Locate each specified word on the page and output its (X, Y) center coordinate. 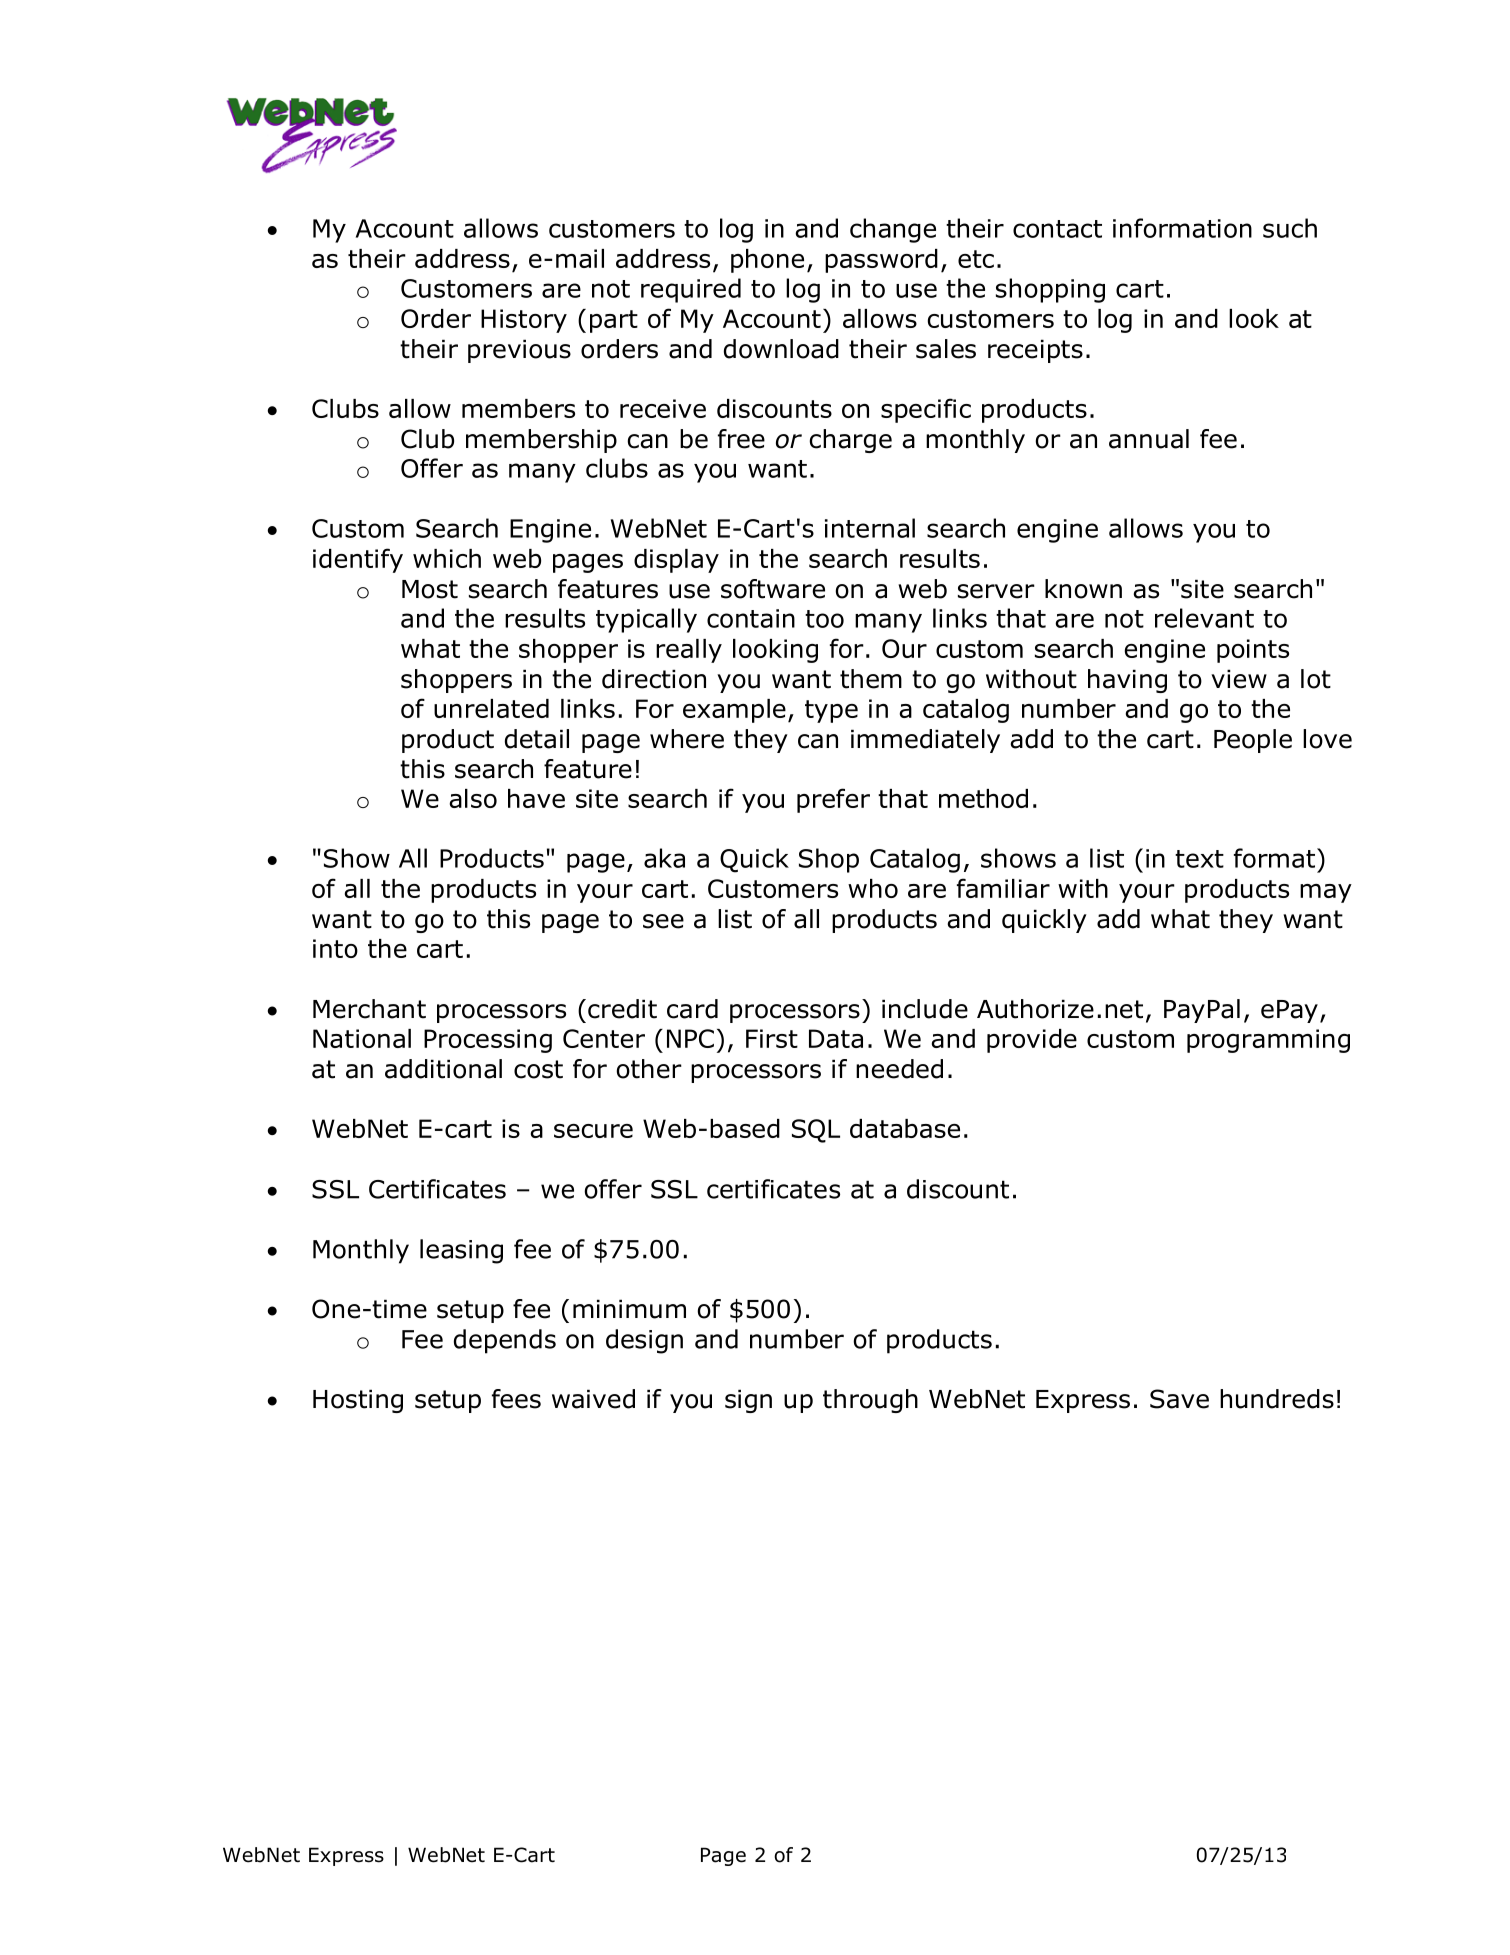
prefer (833, 800)
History (524, 321)
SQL (816, 1131)
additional (443, 1069)
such (1290, 228)
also (473, 798)
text (1199, 859)
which (447, 558)
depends (505, 1341)
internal (870, 528)
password (881, 261)
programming (1268, 1041)
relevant (1204, 618)
